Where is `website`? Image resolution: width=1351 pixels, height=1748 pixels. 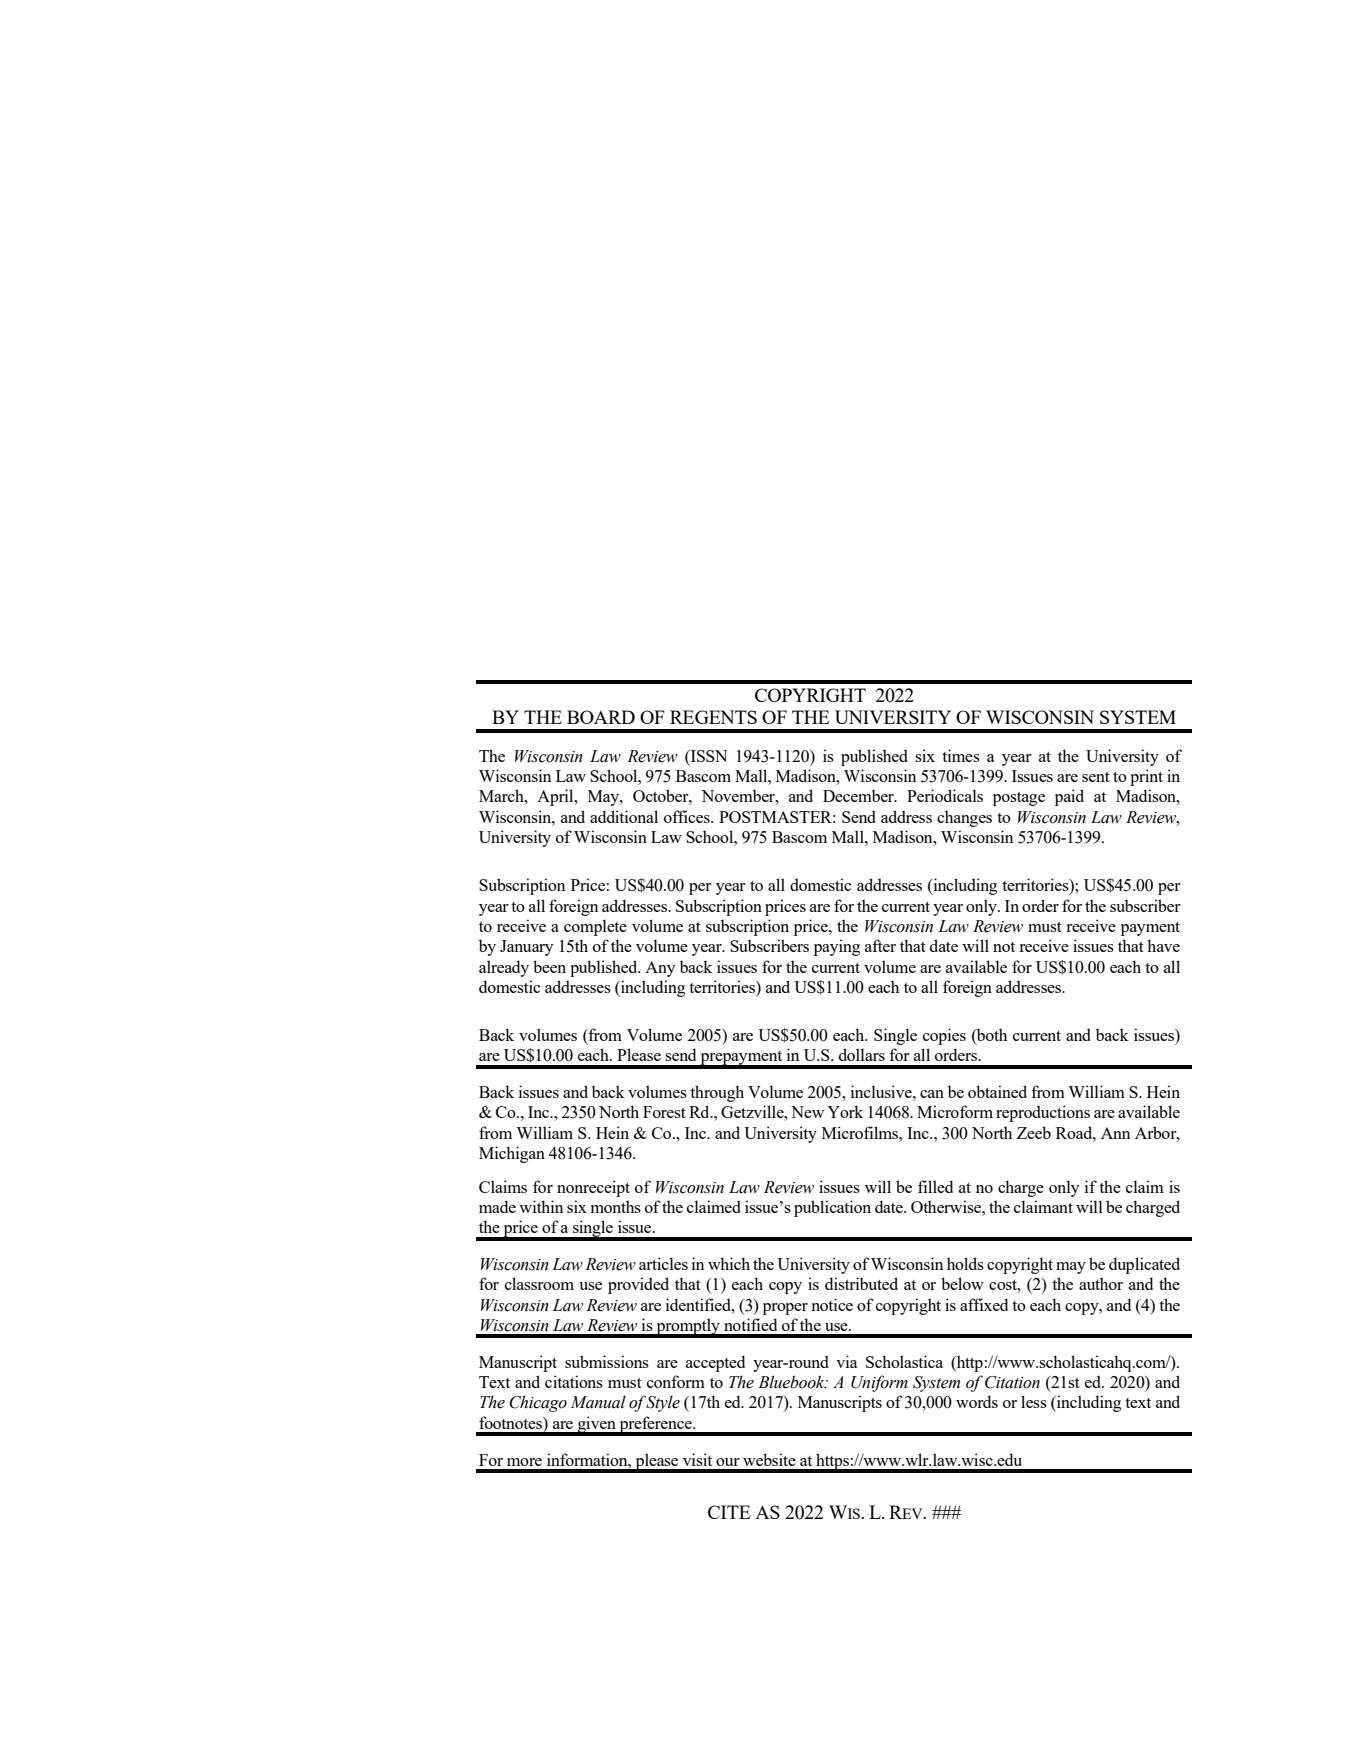 website is located at coordinates (769, 1459).
